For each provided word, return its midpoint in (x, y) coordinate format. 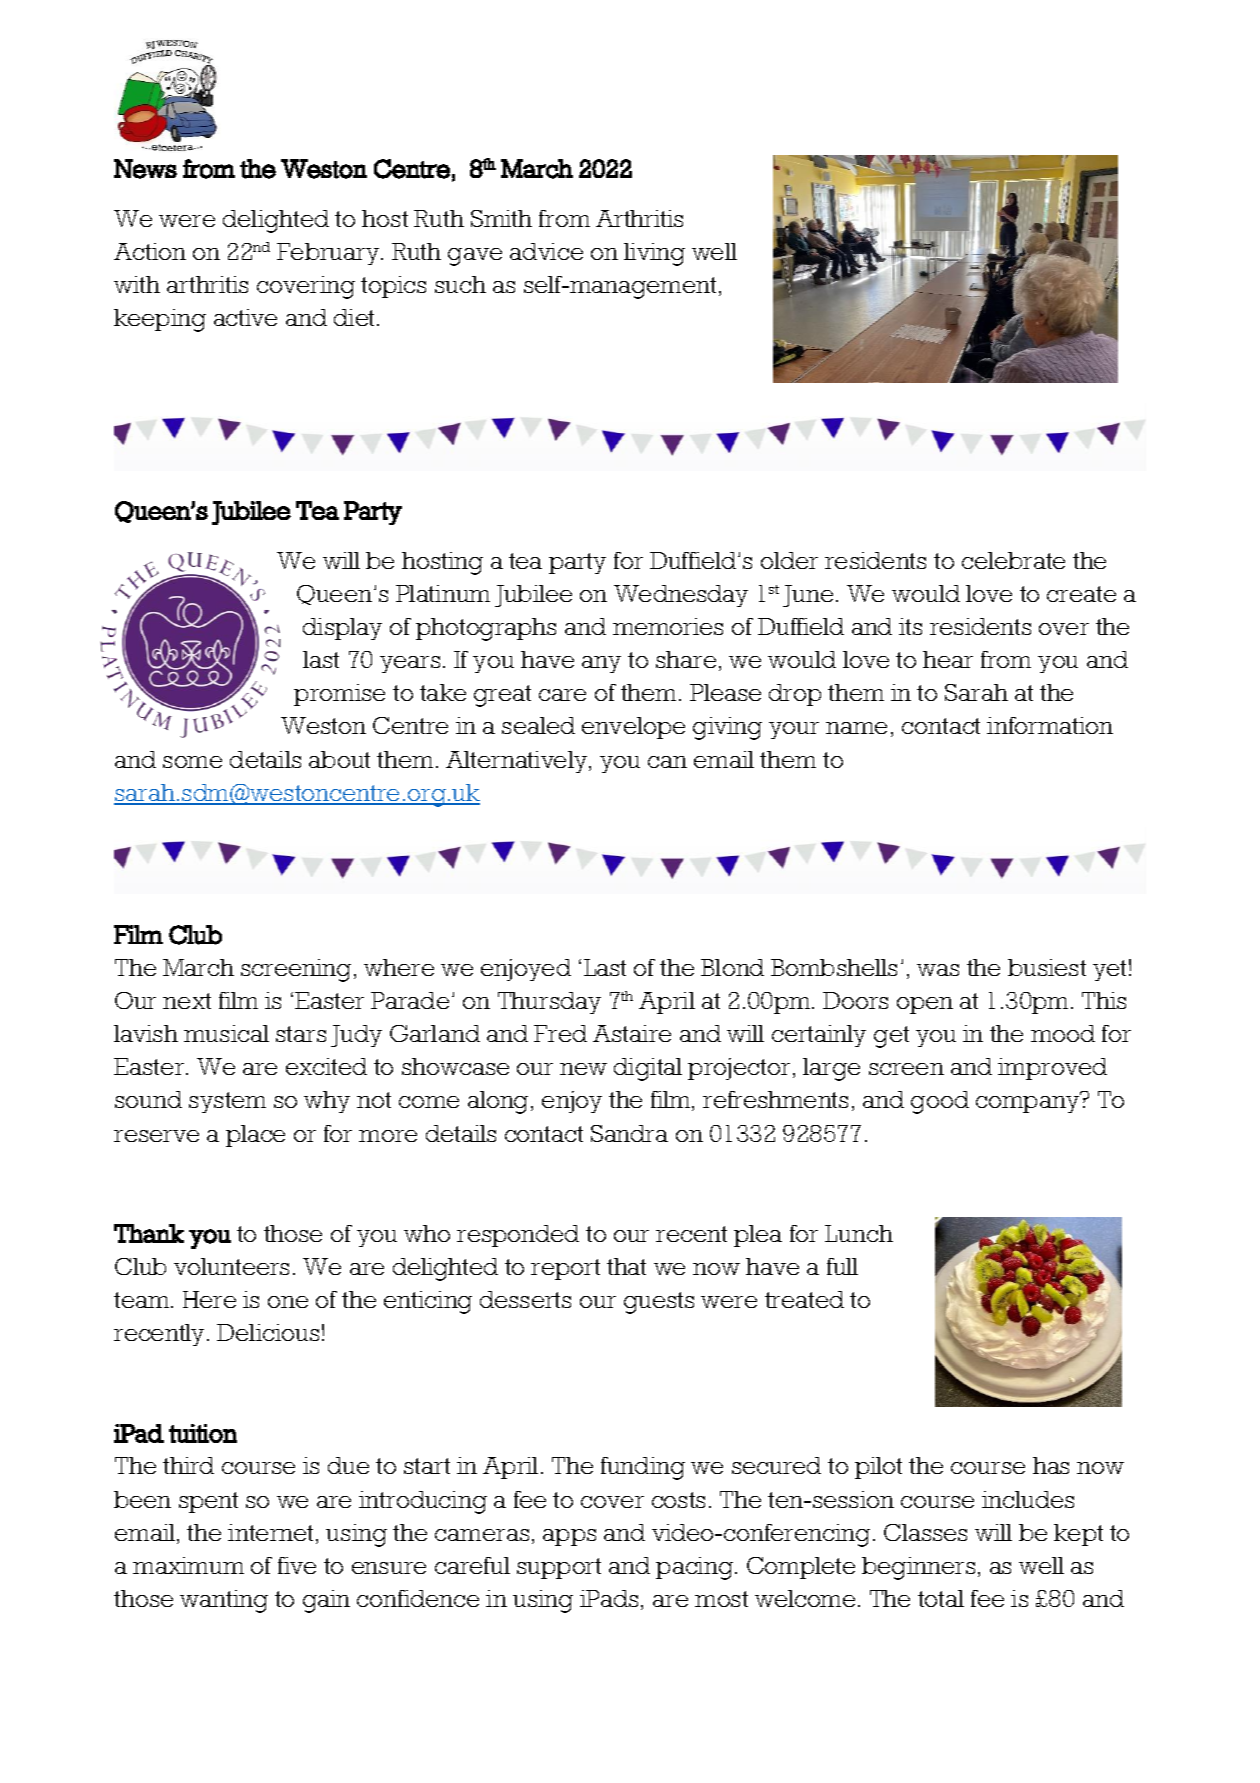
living (654, 254)
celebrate (1013, 560)
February (329, 254)
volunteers (231, 1266)
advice (546, 251)
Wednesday (681, 596)
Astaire (632, 1033)
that (626, 1266)
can (667, 762)
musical (226, 1033)
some (192, 762)
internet (270, 1532)
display (342, 629)
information (1050, 725)
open (925, 1005)
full (842, 1266)
